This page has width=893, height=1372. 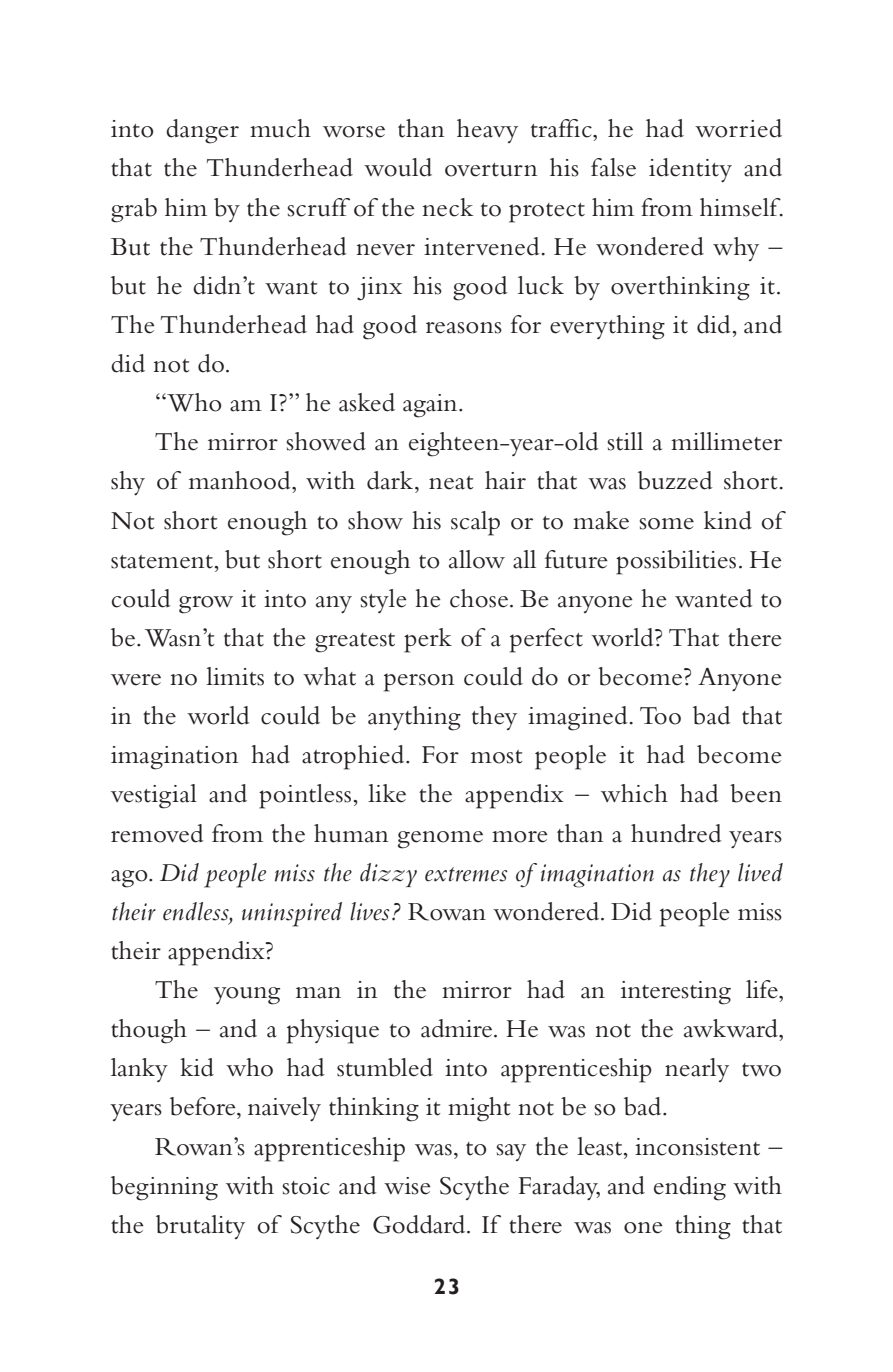 I want to click on young, so click(x=247, y=996).
